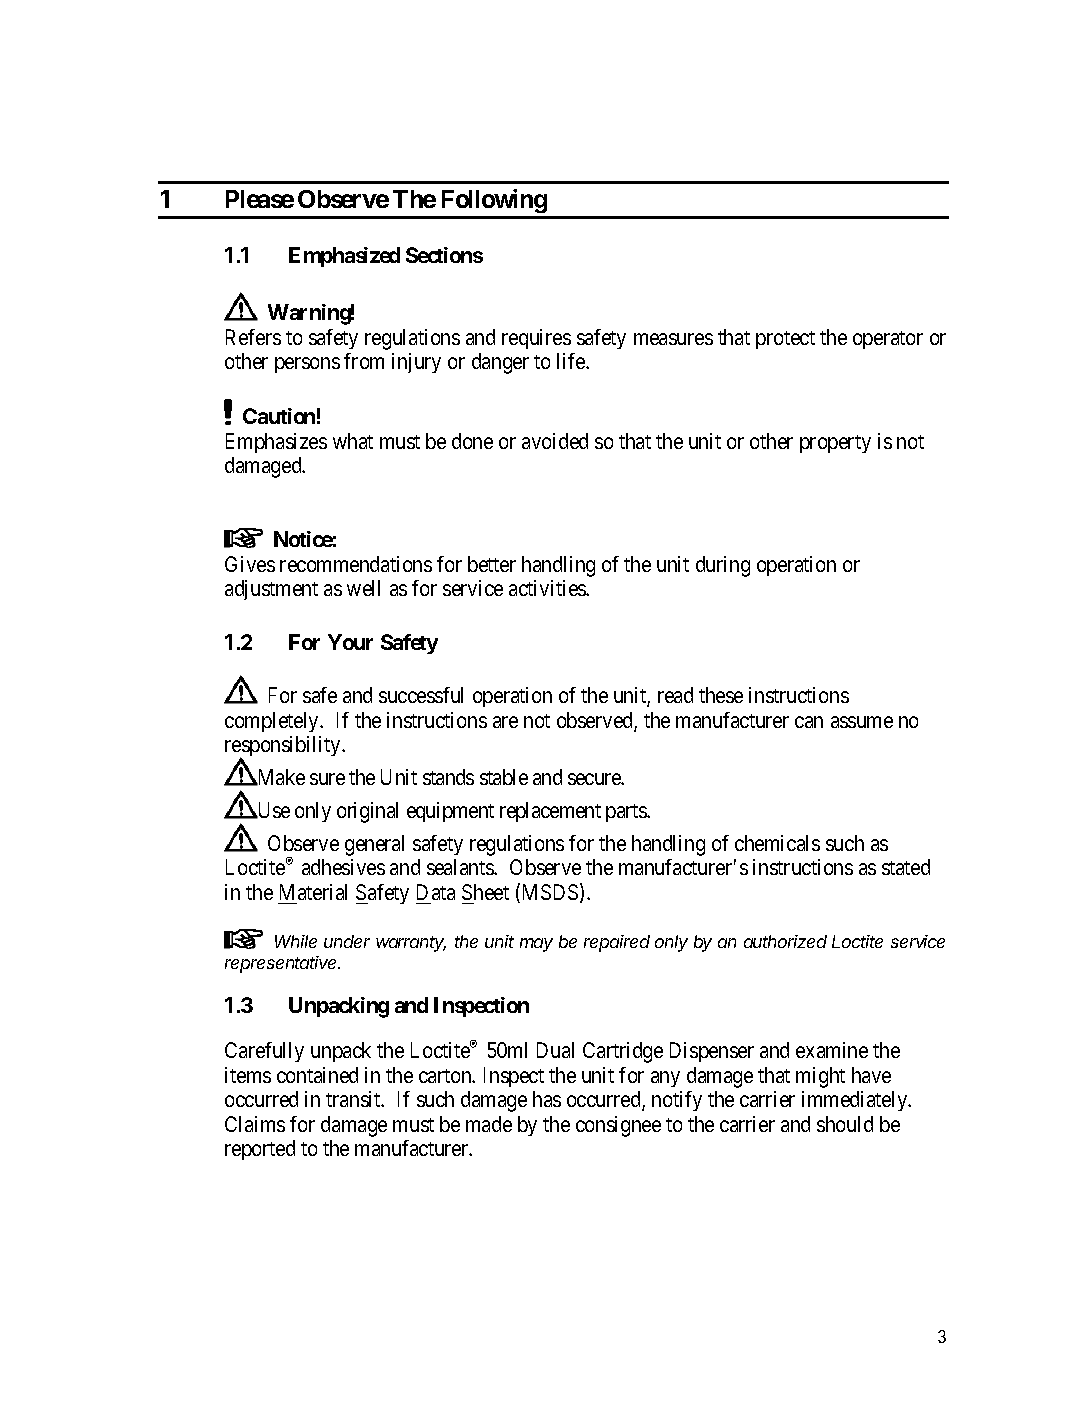  What do you see at coordinates (785, 340) in the screenshot?
I see `protect` at bounding box center [785, 340].
